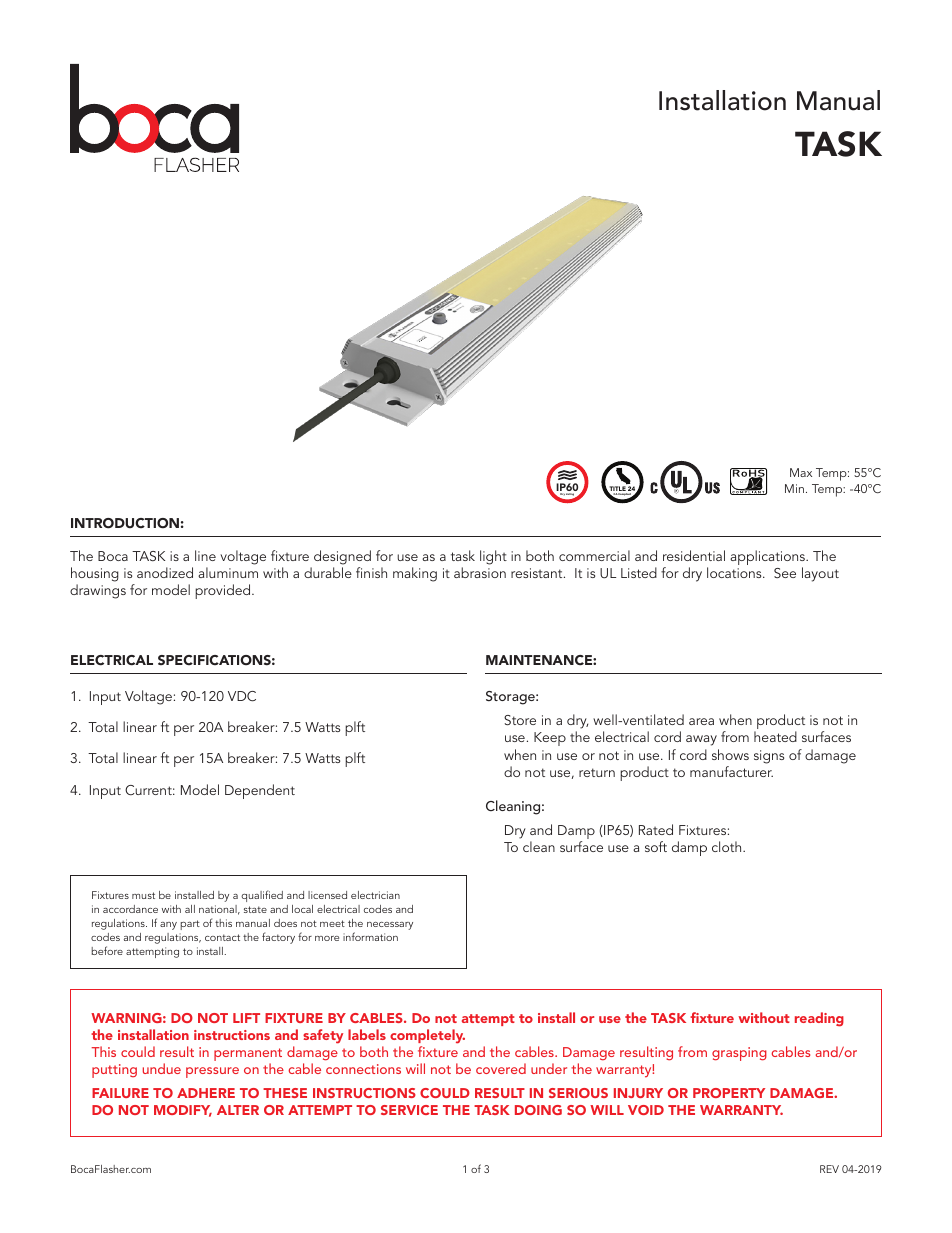 The height and width of the screenshot is (1233, 952). Describe the element at coordinates (520, 720) in the screenshot. I see `Store` at that location.
